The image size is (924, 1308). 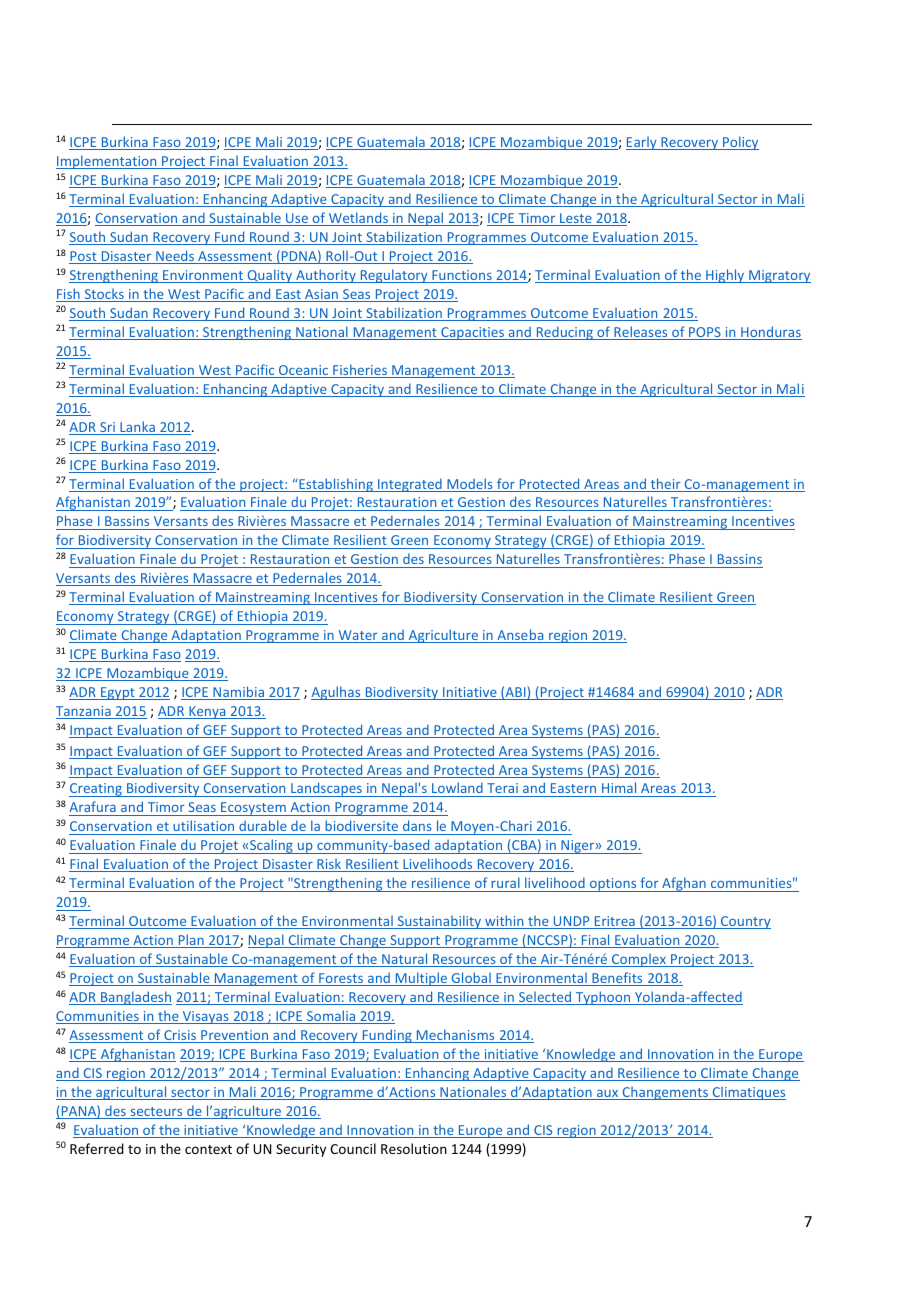 I want to click on Egypt, so click(x=118, y=693).
